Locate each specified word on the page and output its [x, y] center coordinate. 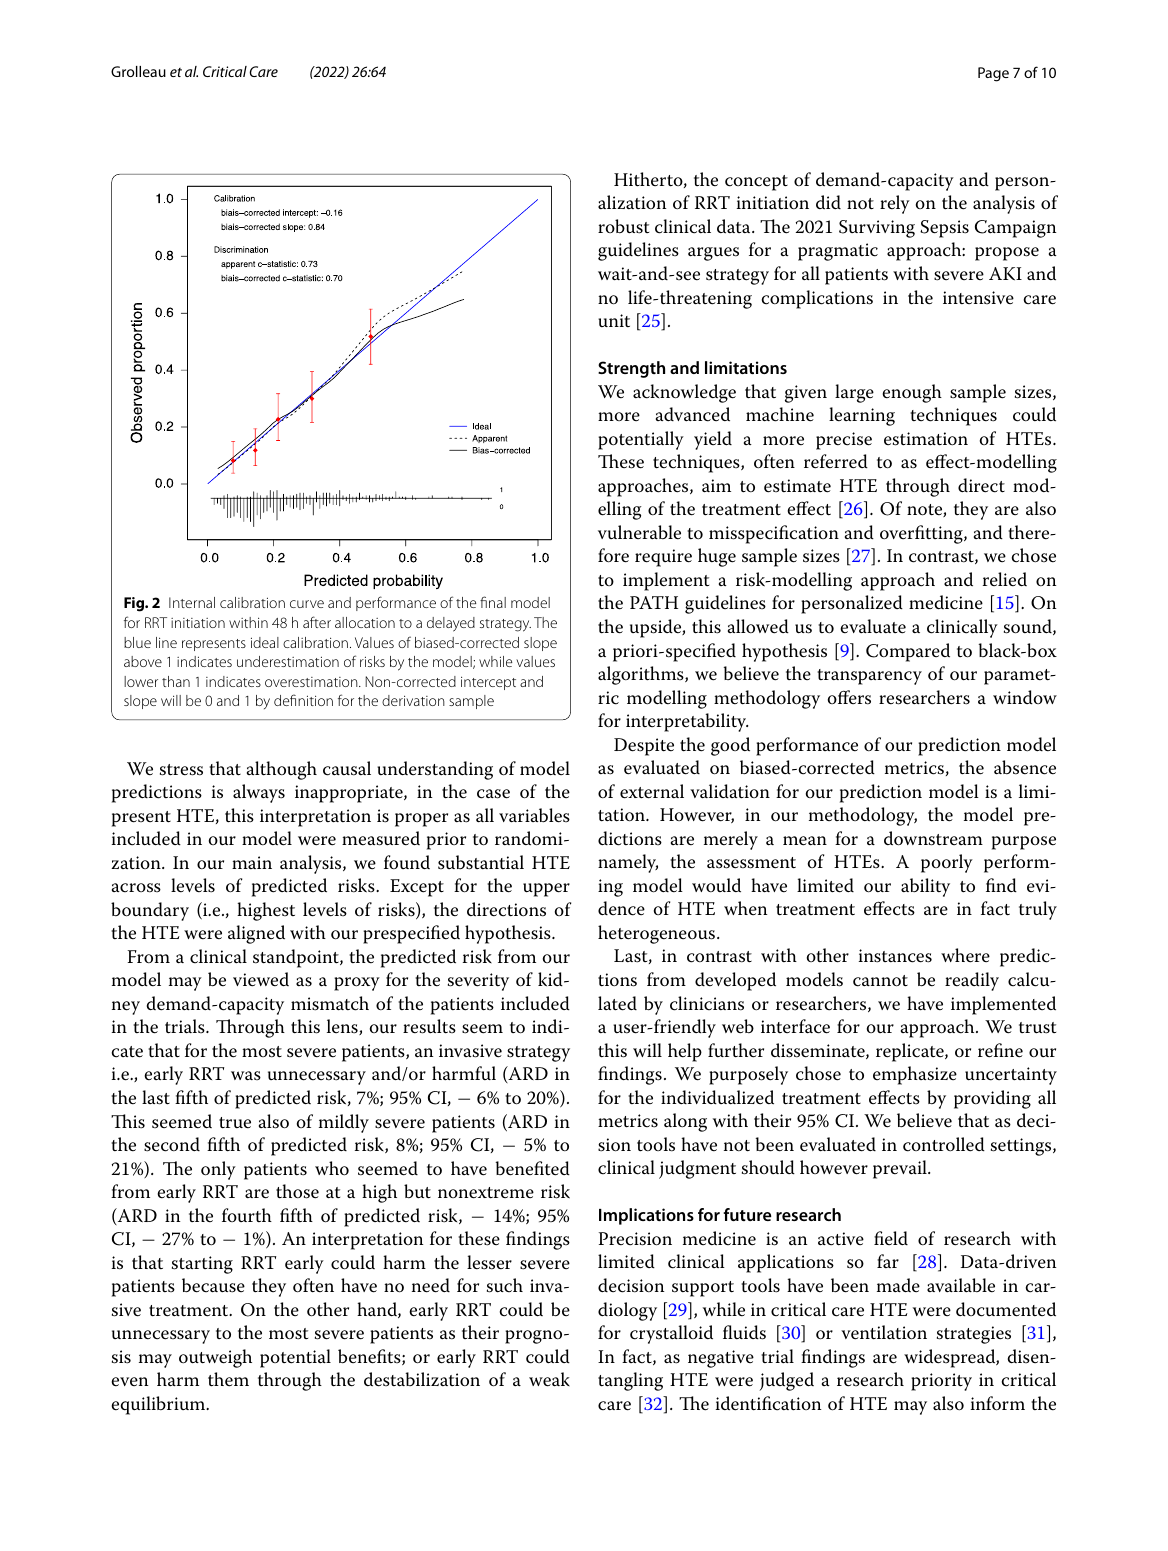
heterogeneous [656, 934]
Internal [192, 602]
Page [993, 74]
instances [895, 956]
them [228, 1379]
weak [549, 1379]
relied [1005, 579]
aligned [256, 934]
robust [623, 226]
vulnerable [639, 532]
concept [756, 183]
